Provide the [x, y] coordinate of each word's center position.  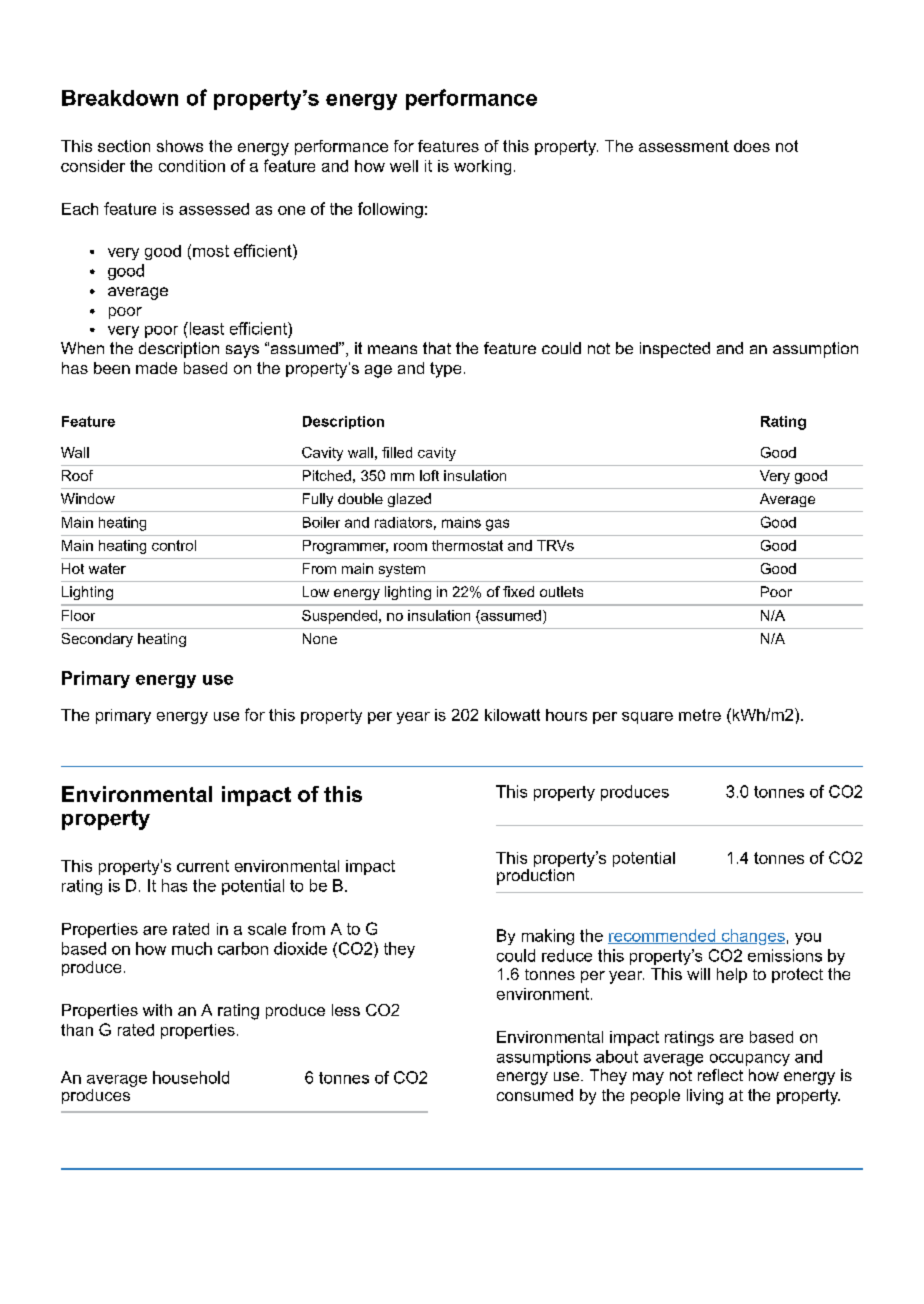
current [203, 866]
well [404, 166]
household [191, 1077]
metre [700, 715]
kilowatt [512, 715]
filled [397, 452]
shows [180, 146]
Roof [77, 475]
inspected [675, 350]
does [752, 146]
